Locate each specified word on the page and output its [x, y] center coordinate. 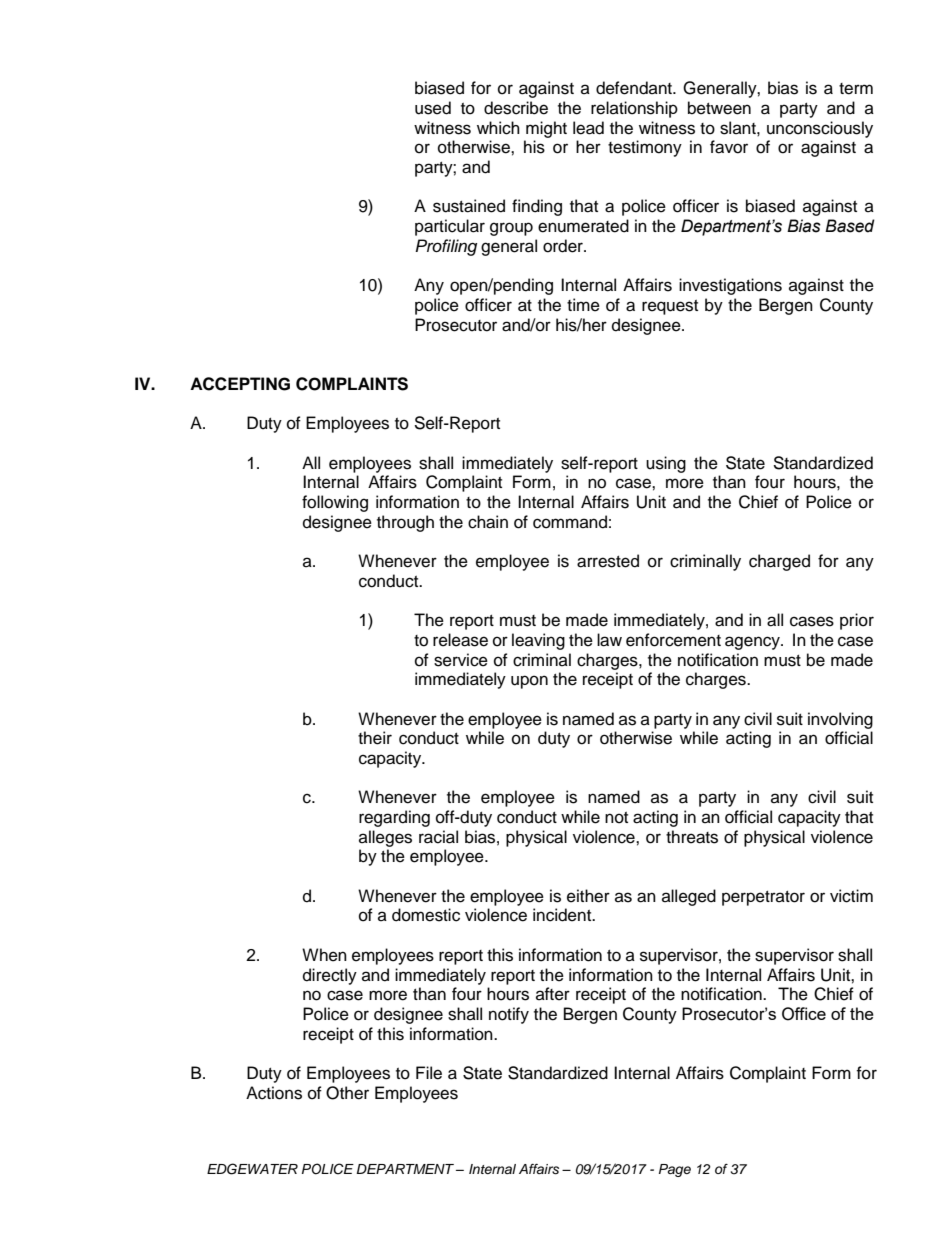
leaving [538, 641]
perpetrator [763, 898]
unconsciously [820, 129]
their [375, 738]
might [546, 129]
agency [753, 643]
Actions [274, 1093]
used [433, 108]
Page [675, 1170]
